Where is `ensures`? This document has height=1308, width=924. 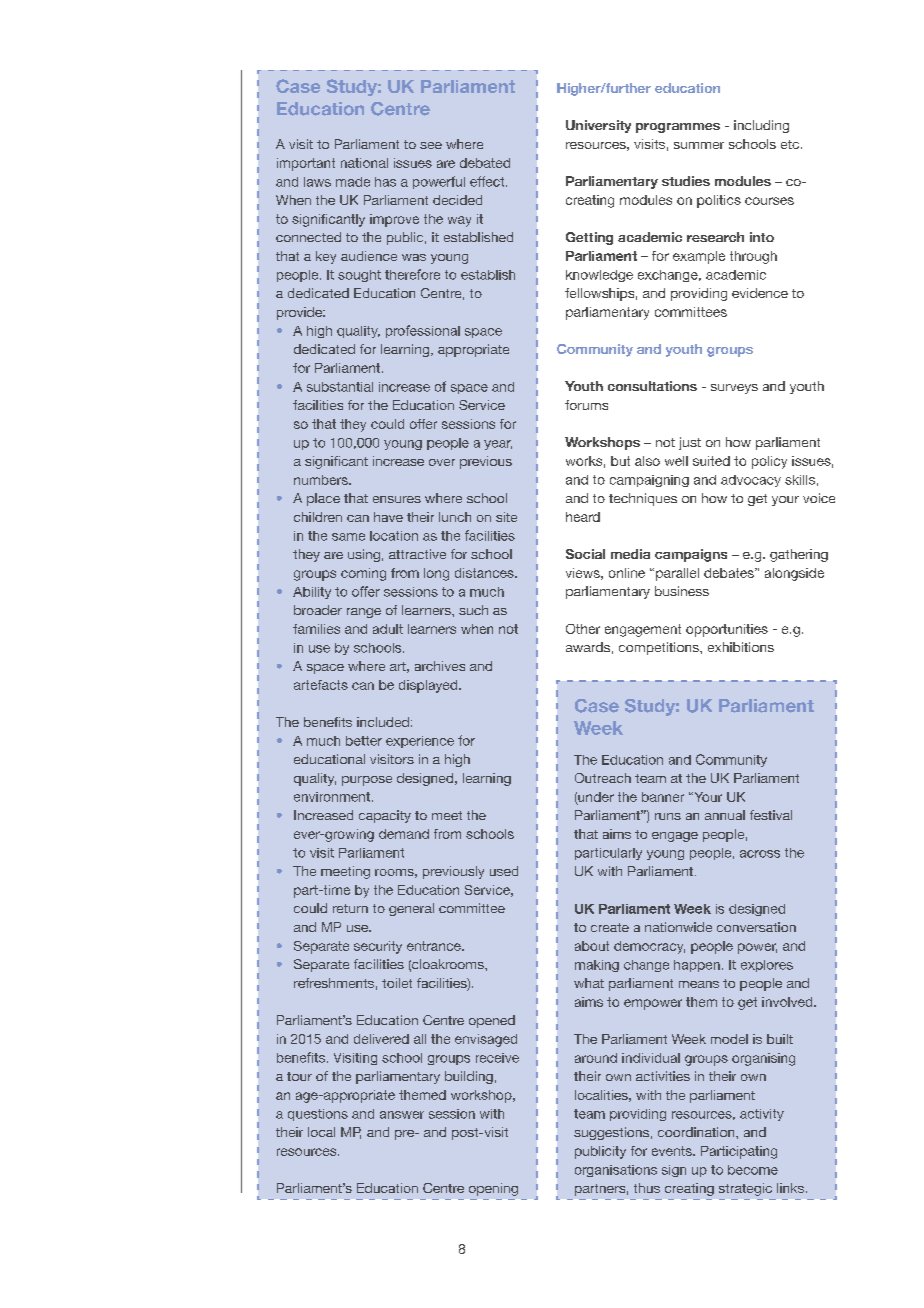 ensures is located at coordinates (397, 499).
